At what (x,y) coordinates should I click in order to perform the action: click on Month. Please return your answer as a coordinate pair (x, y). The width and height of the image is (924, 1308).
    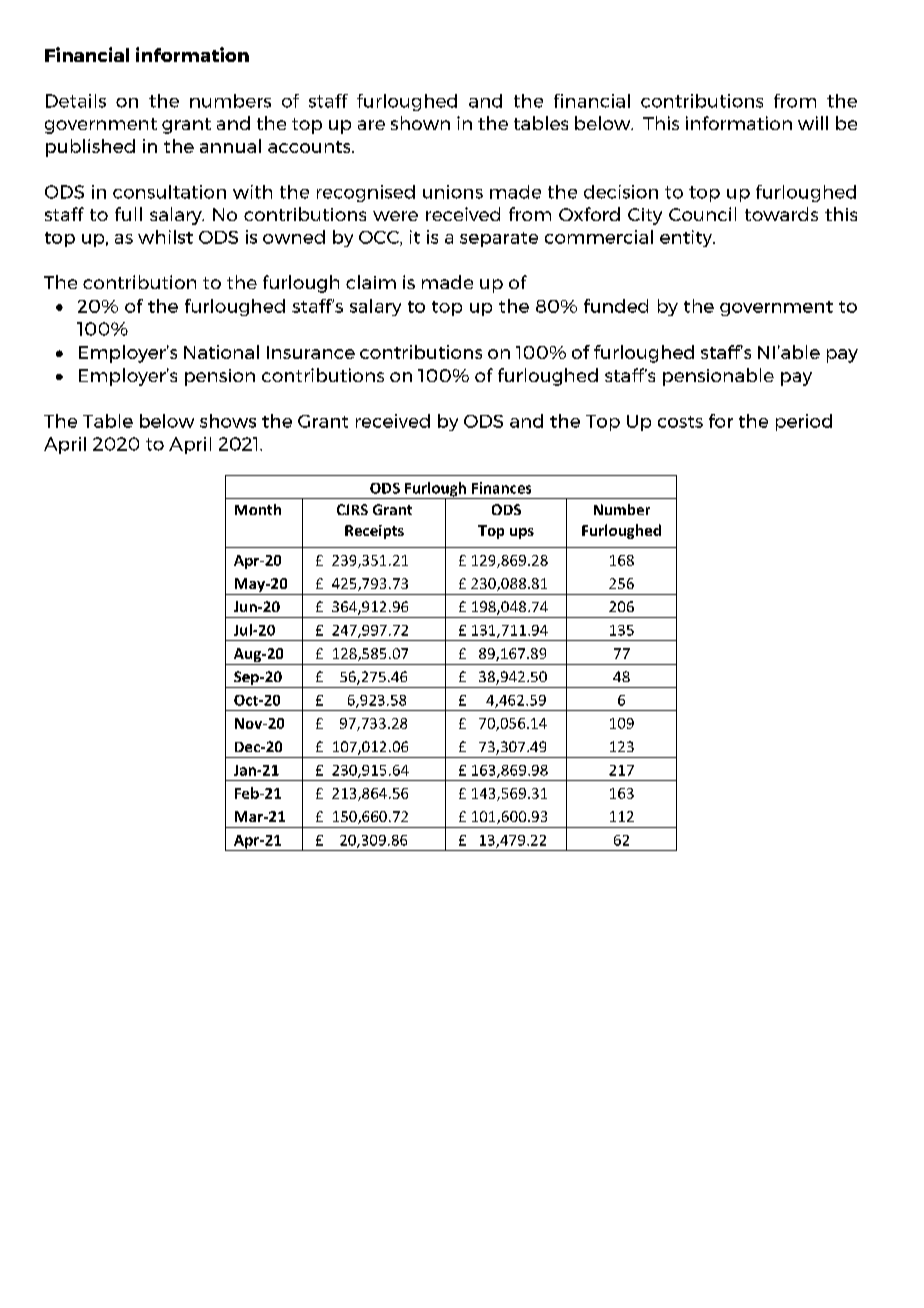
    Looking at the image, I should click on (258, 509).
